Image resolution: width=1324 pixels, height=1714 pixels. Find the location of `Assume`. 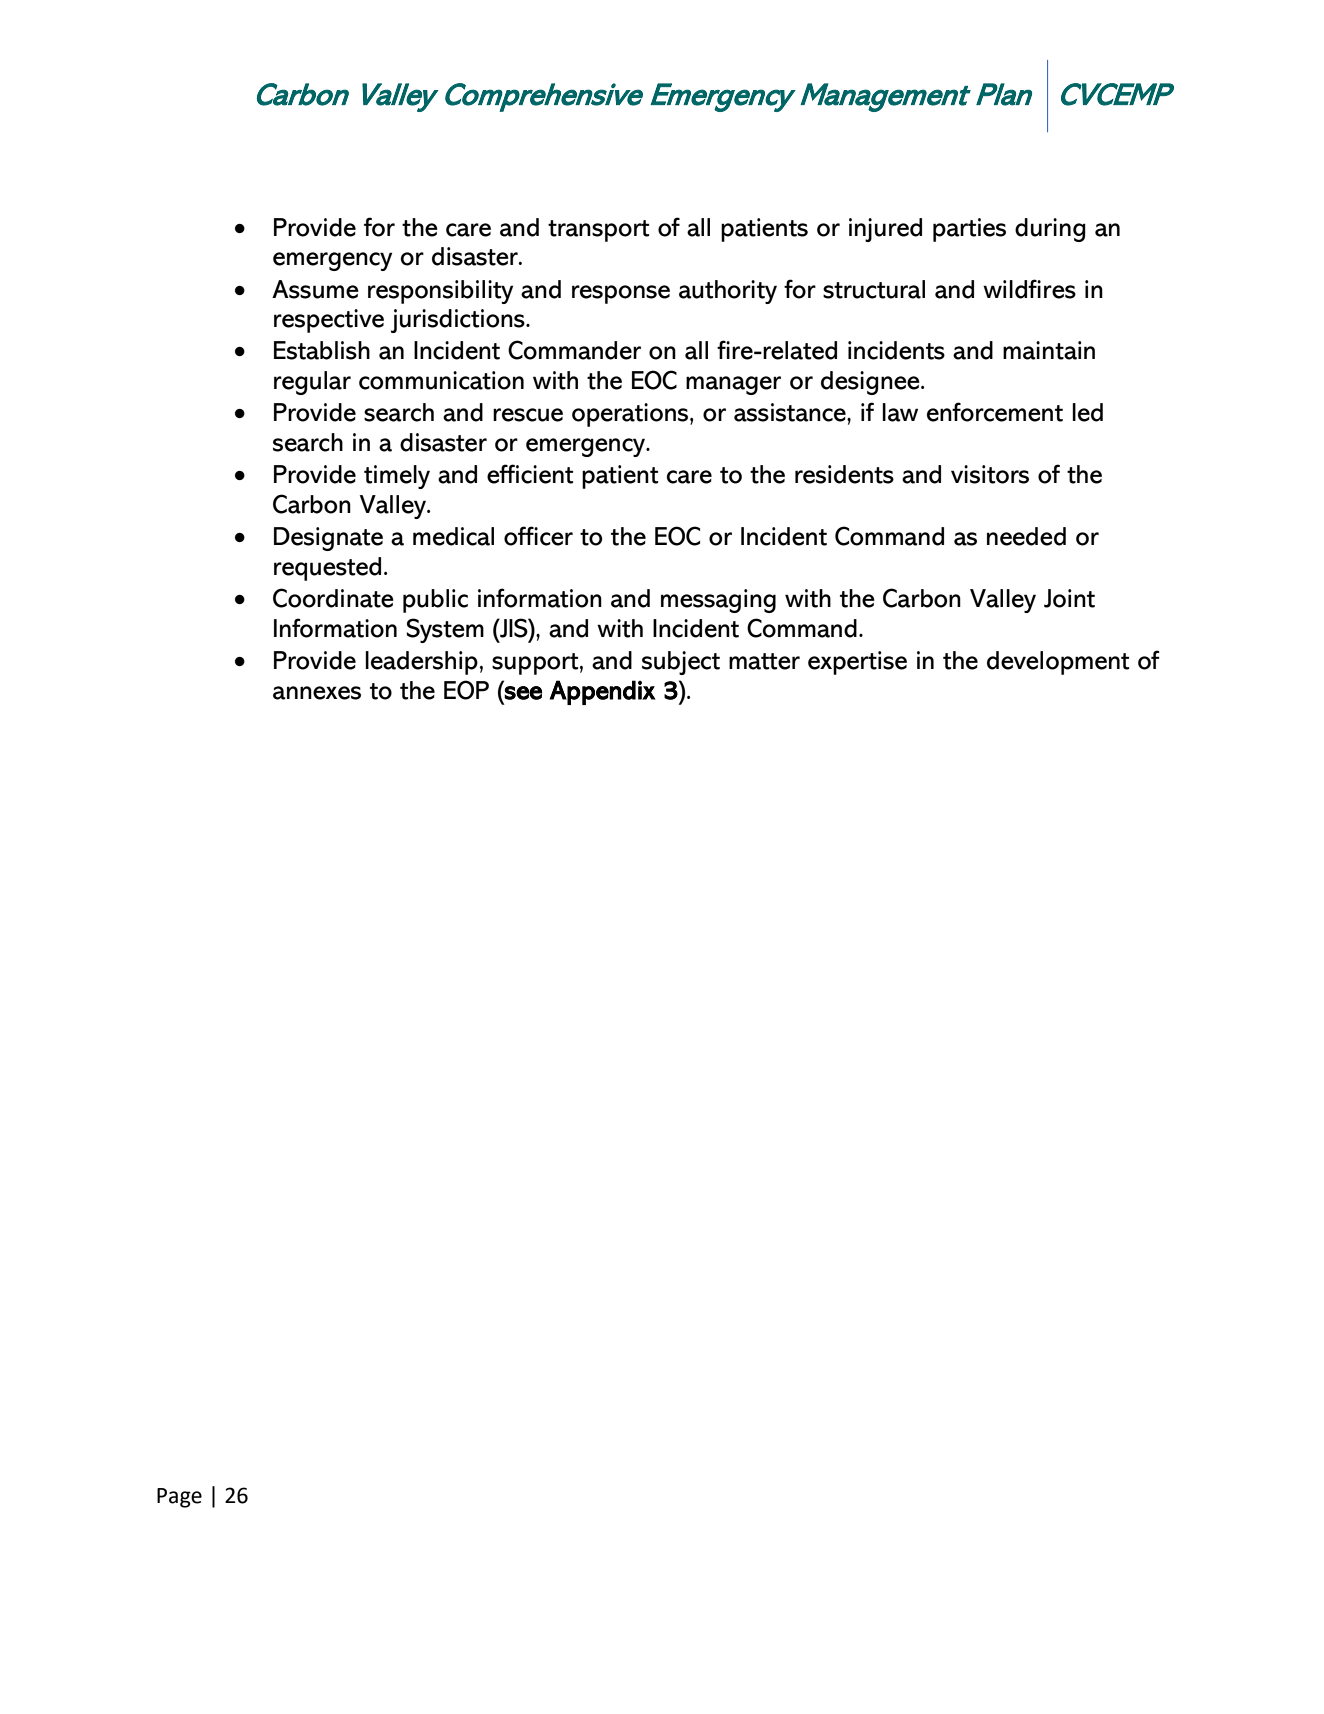

Assume is located at coordinates (315, 289).
